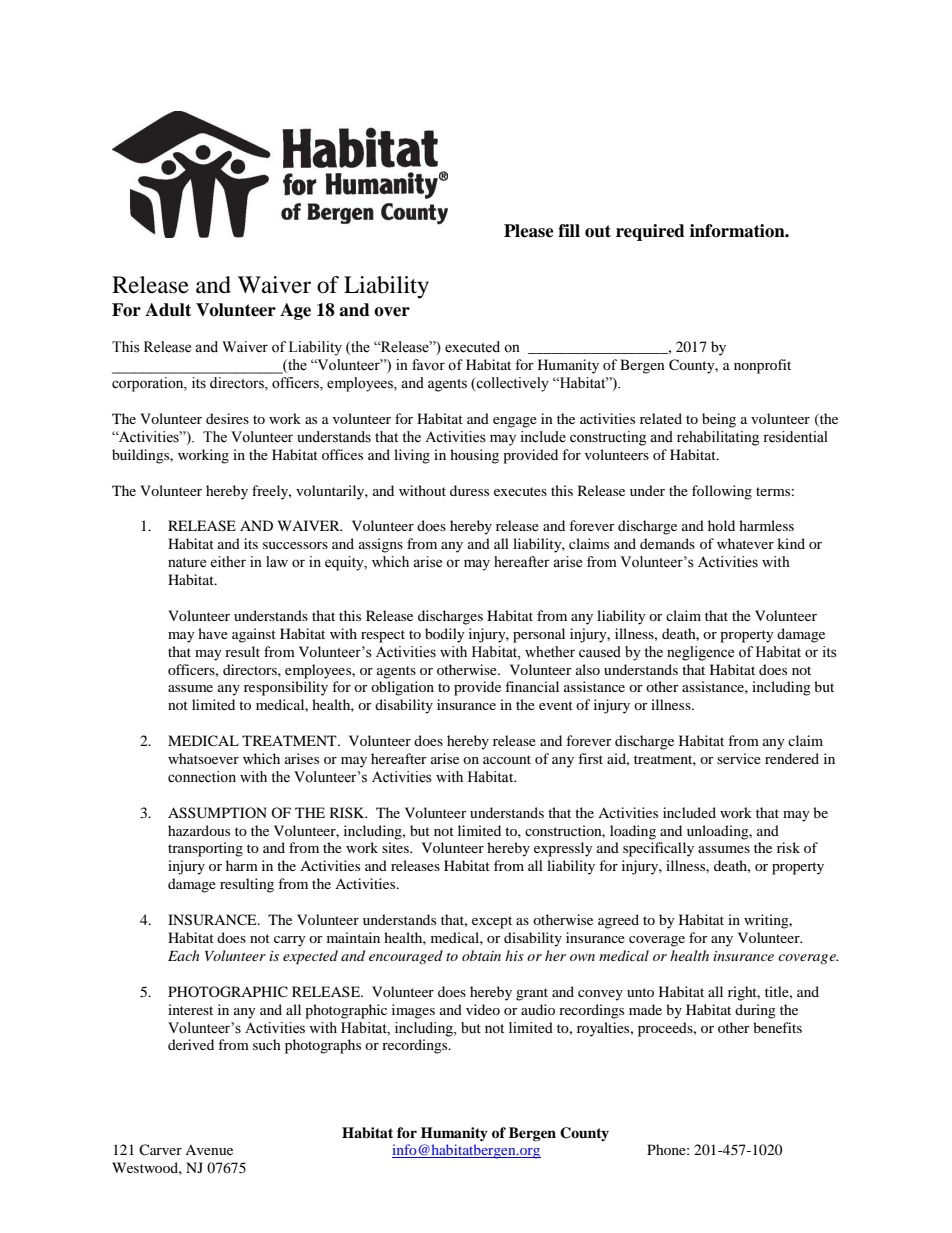 The height and width of the screenshot is (1233, 952). Describe the element at coordinates (492, 922) in the screenshot. I see `except` at that location.
